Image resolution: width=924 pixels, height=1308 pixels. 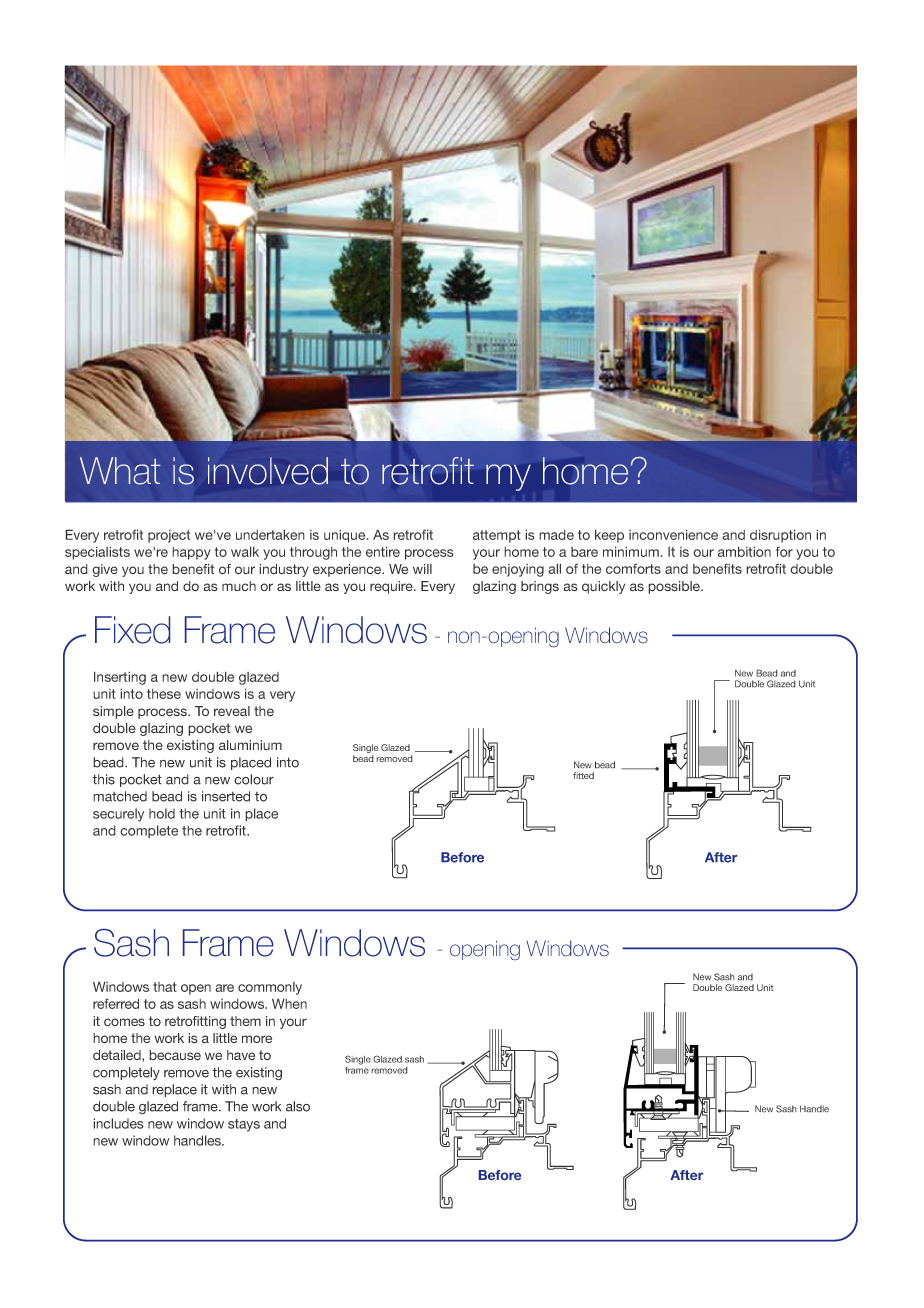 What do you see at coordinates (118, 1123) in the screenshot?
I see `includes` at bounding box center [118, 1123].
